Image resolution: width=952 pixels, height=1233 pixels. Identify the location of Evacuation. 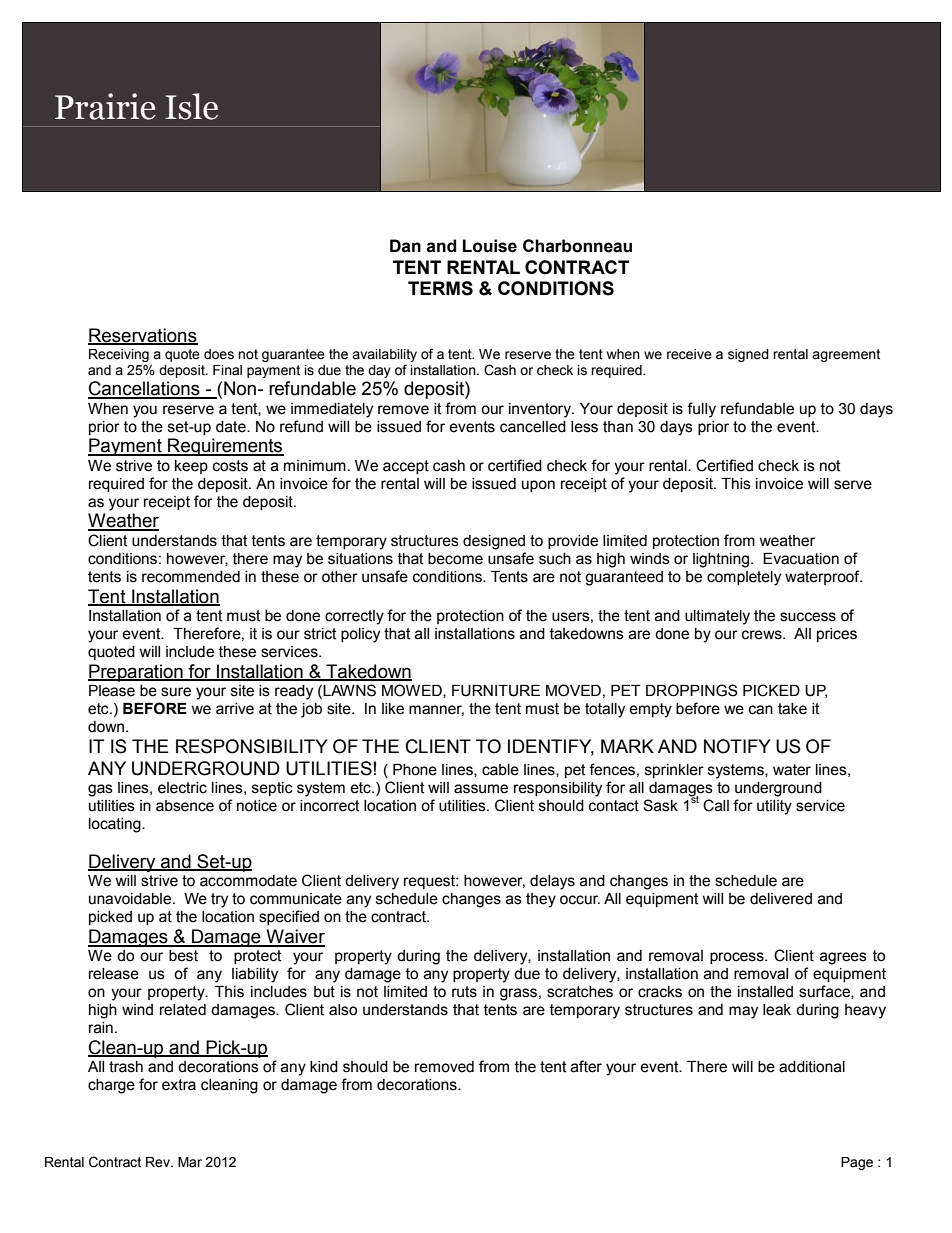
(801, 559).
